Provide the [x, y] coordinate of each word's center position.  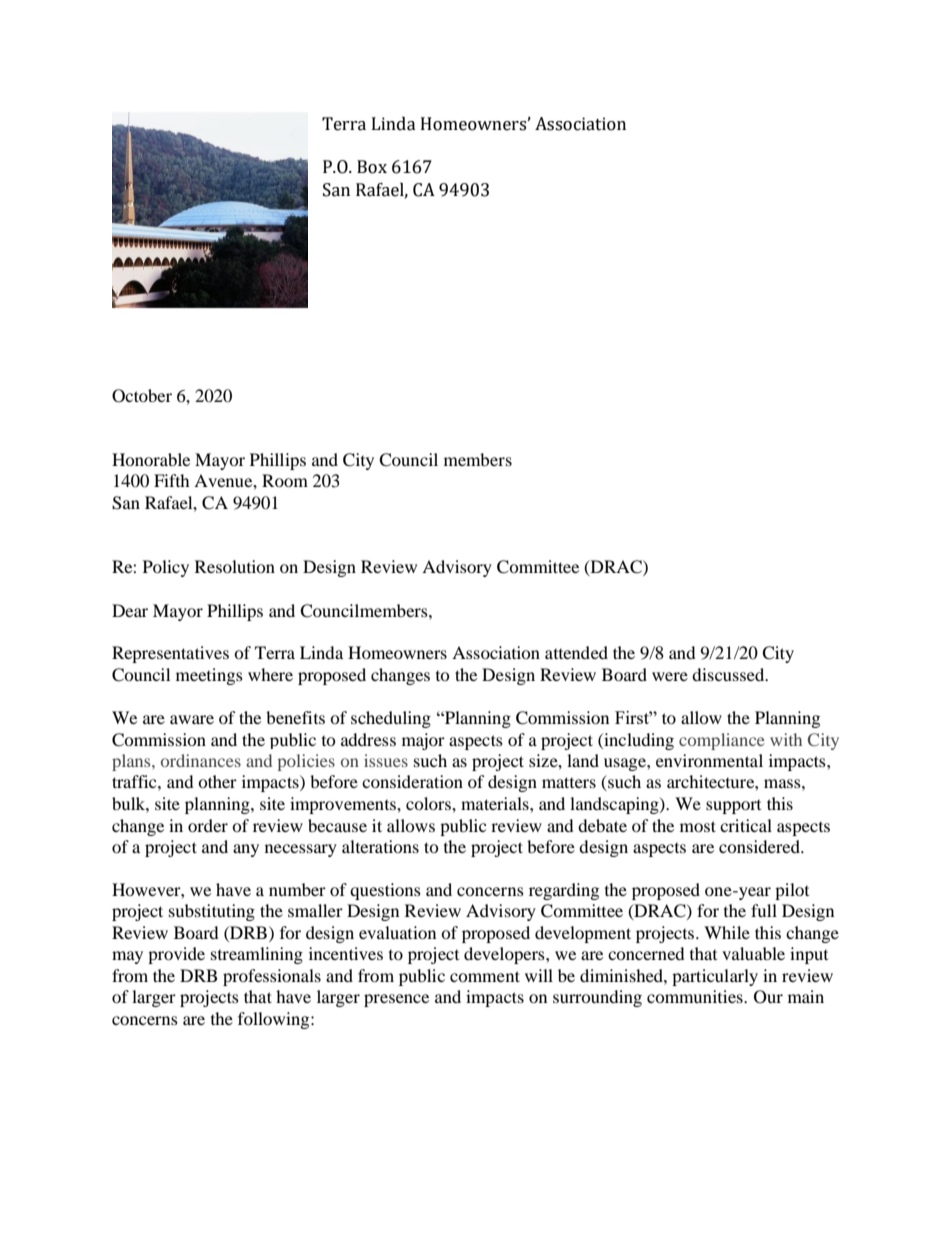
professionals [272, 977]
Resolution [235, 566]
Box [372, 167]
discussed [729, 674]
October [142, 396]
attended [576, 652]
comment [485, 976]
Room [285, 480]
